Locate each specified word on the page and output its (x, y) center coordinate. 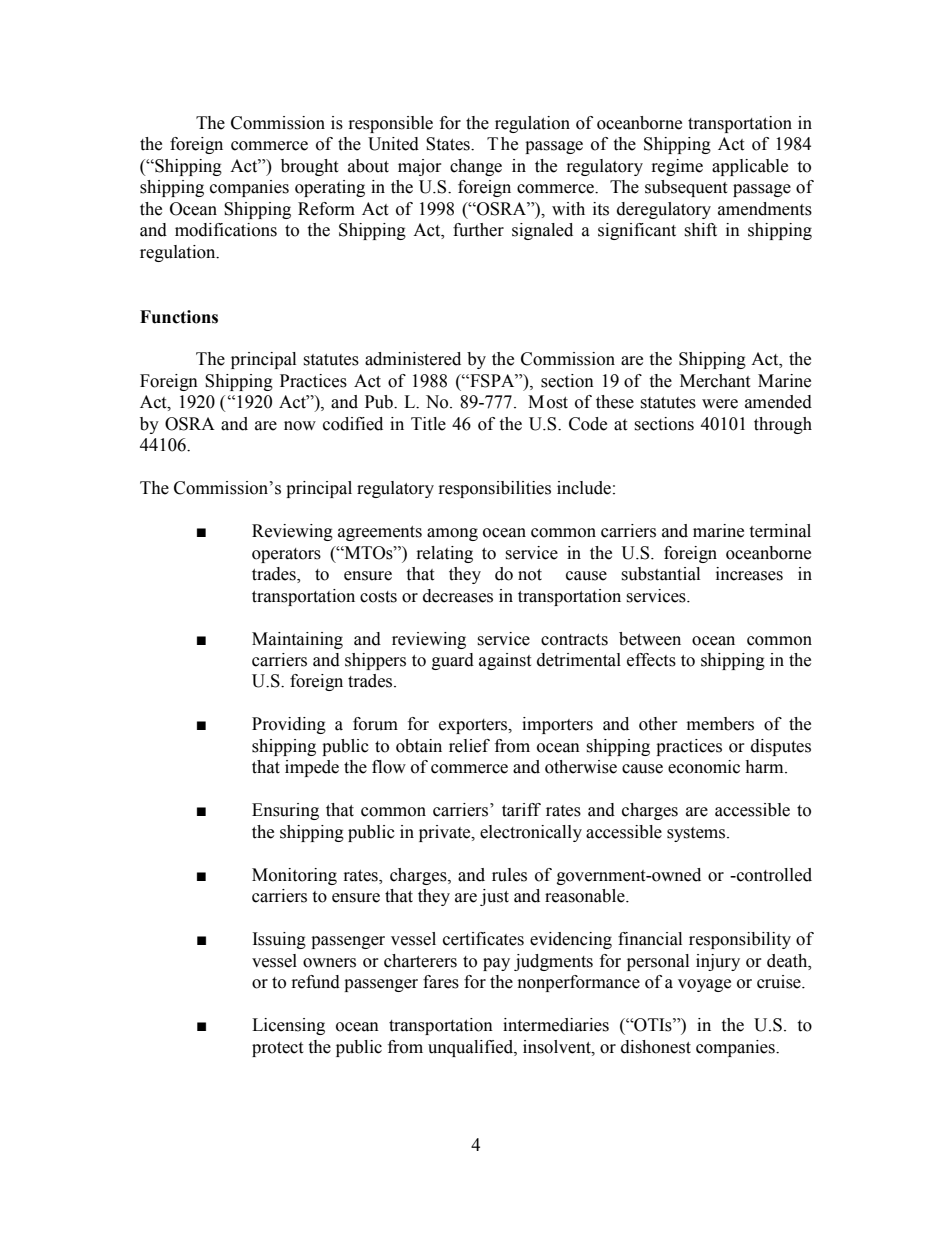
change (476, 167)
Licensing (288, 1026)
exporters (474, 726)
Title (428, 424)
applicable (750, 167)
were (720, 404)
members (720, 724)
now (300, 426)
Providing (289, 725)
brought (309, 167)
